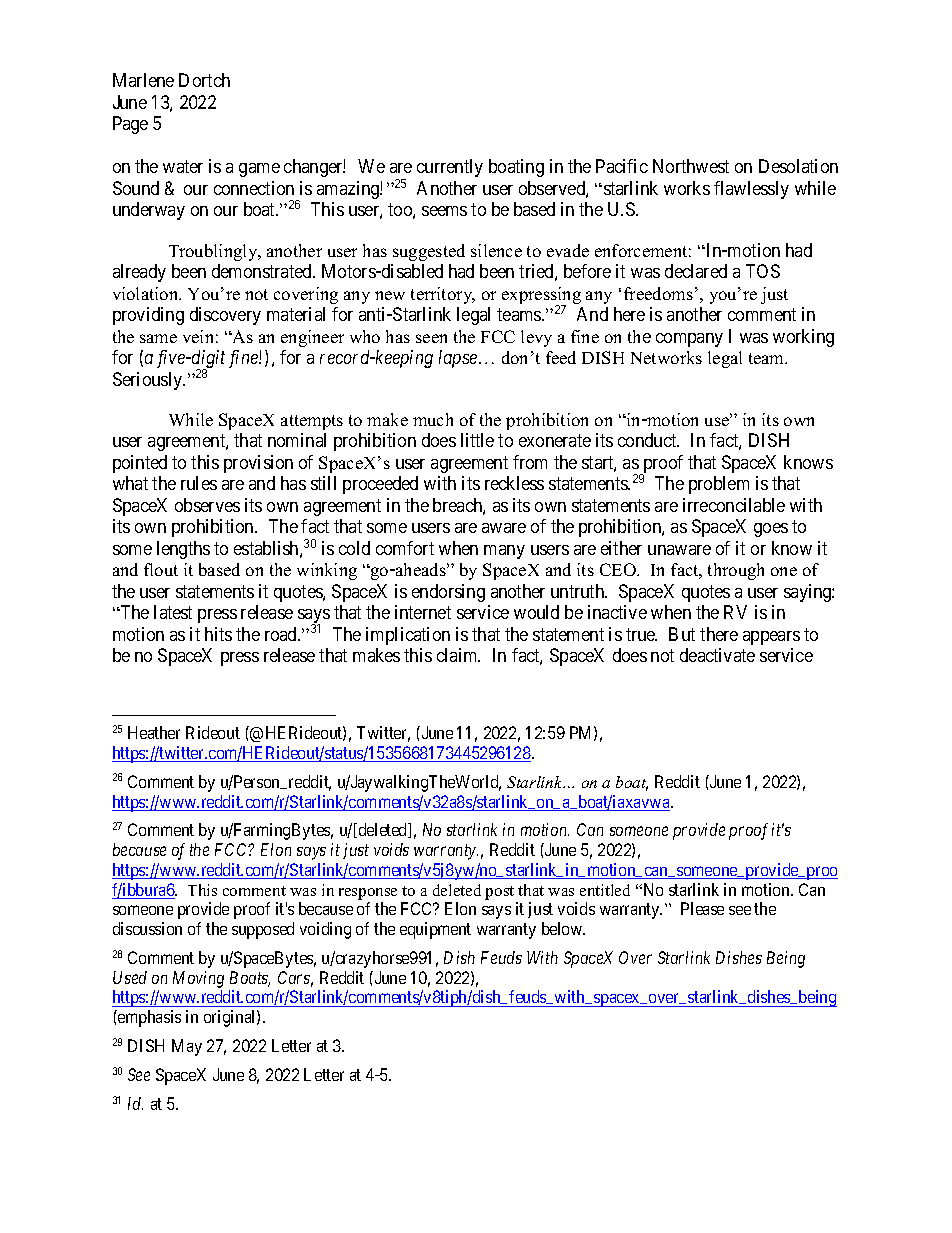  I want to click on much, so click(433, 419).
